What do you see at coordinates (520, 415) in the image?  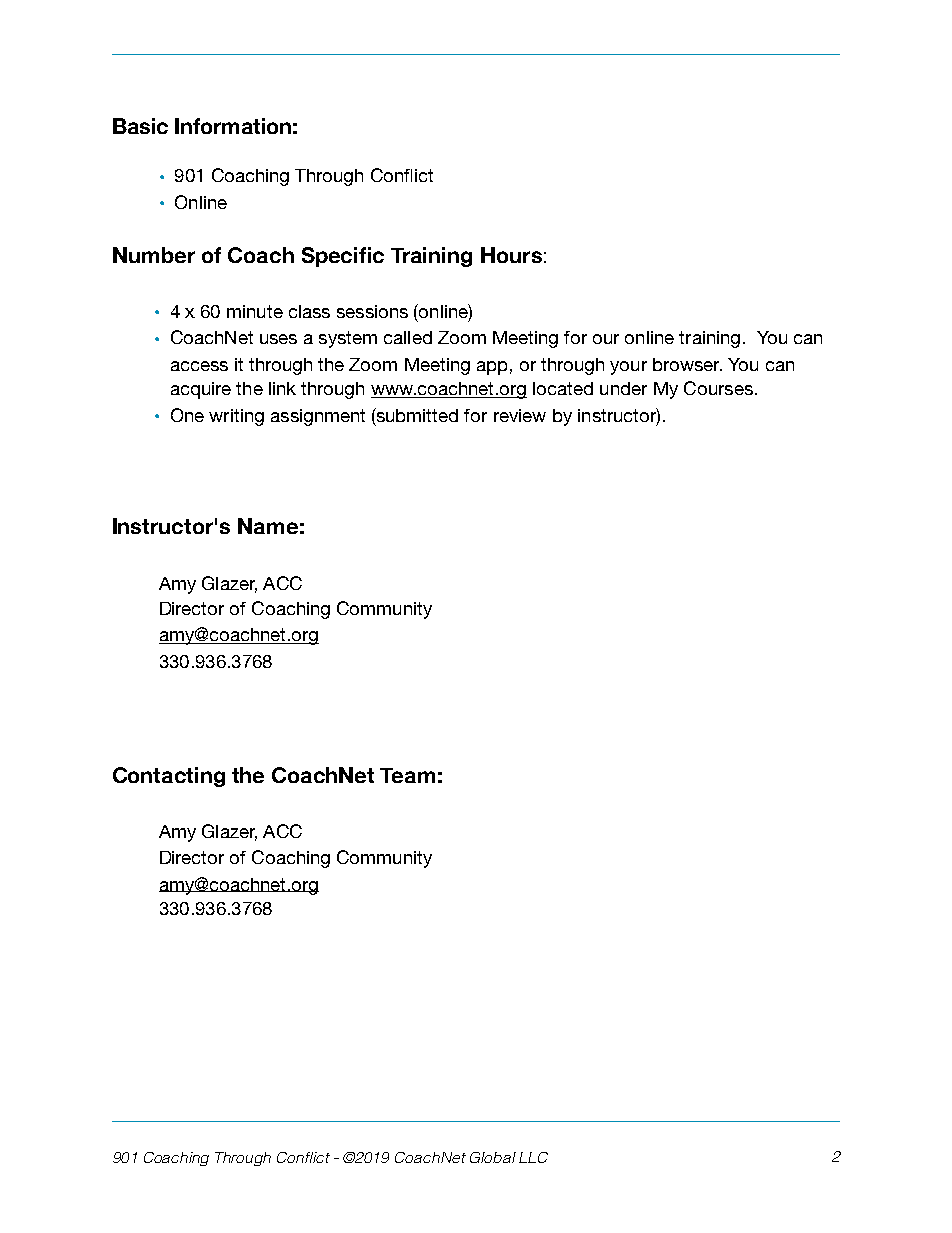 I see `review` at bounding box center [520, 415].
